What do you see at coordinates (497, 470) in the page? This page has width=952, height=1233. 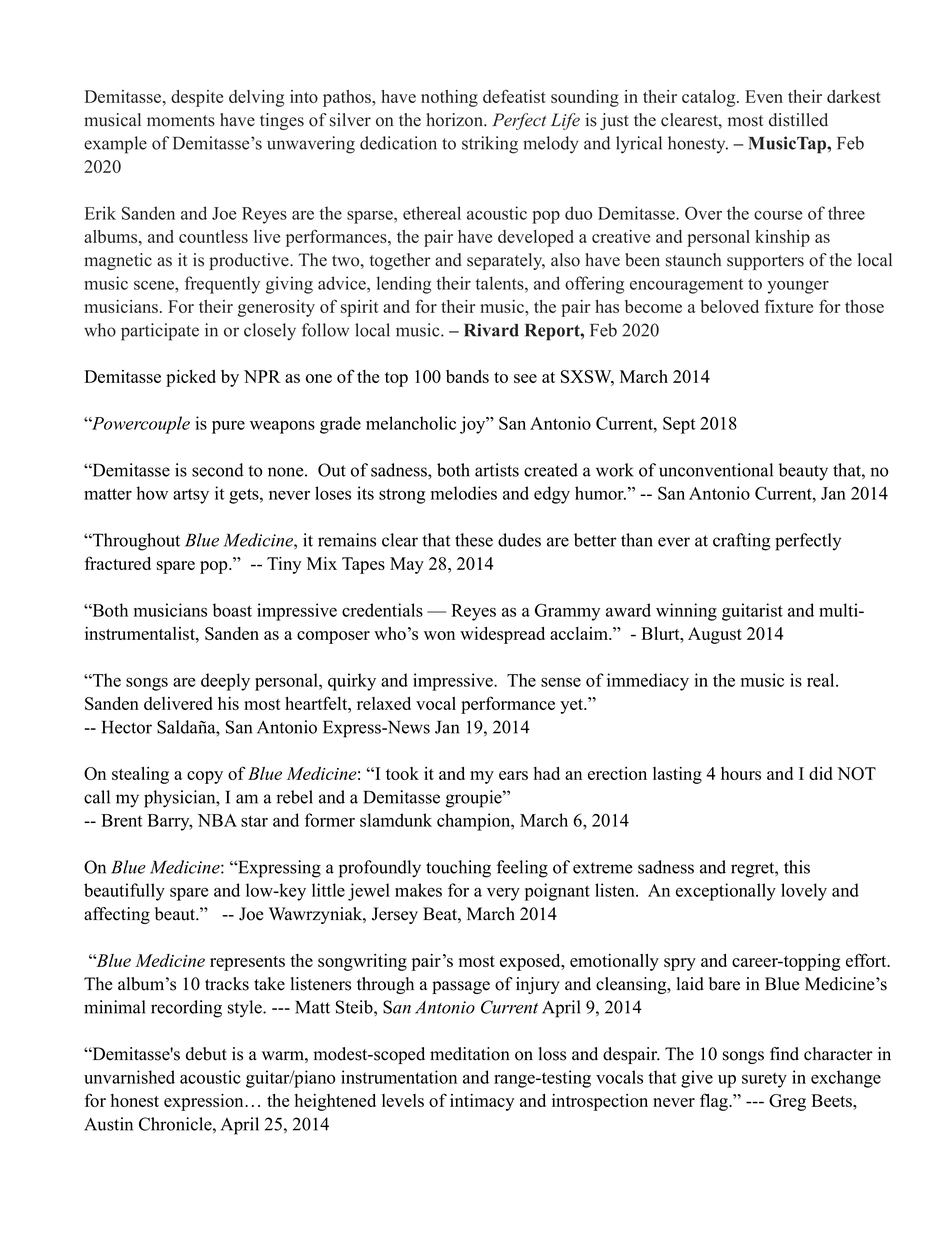 I see `artists` at bounding box center [497, 470].
